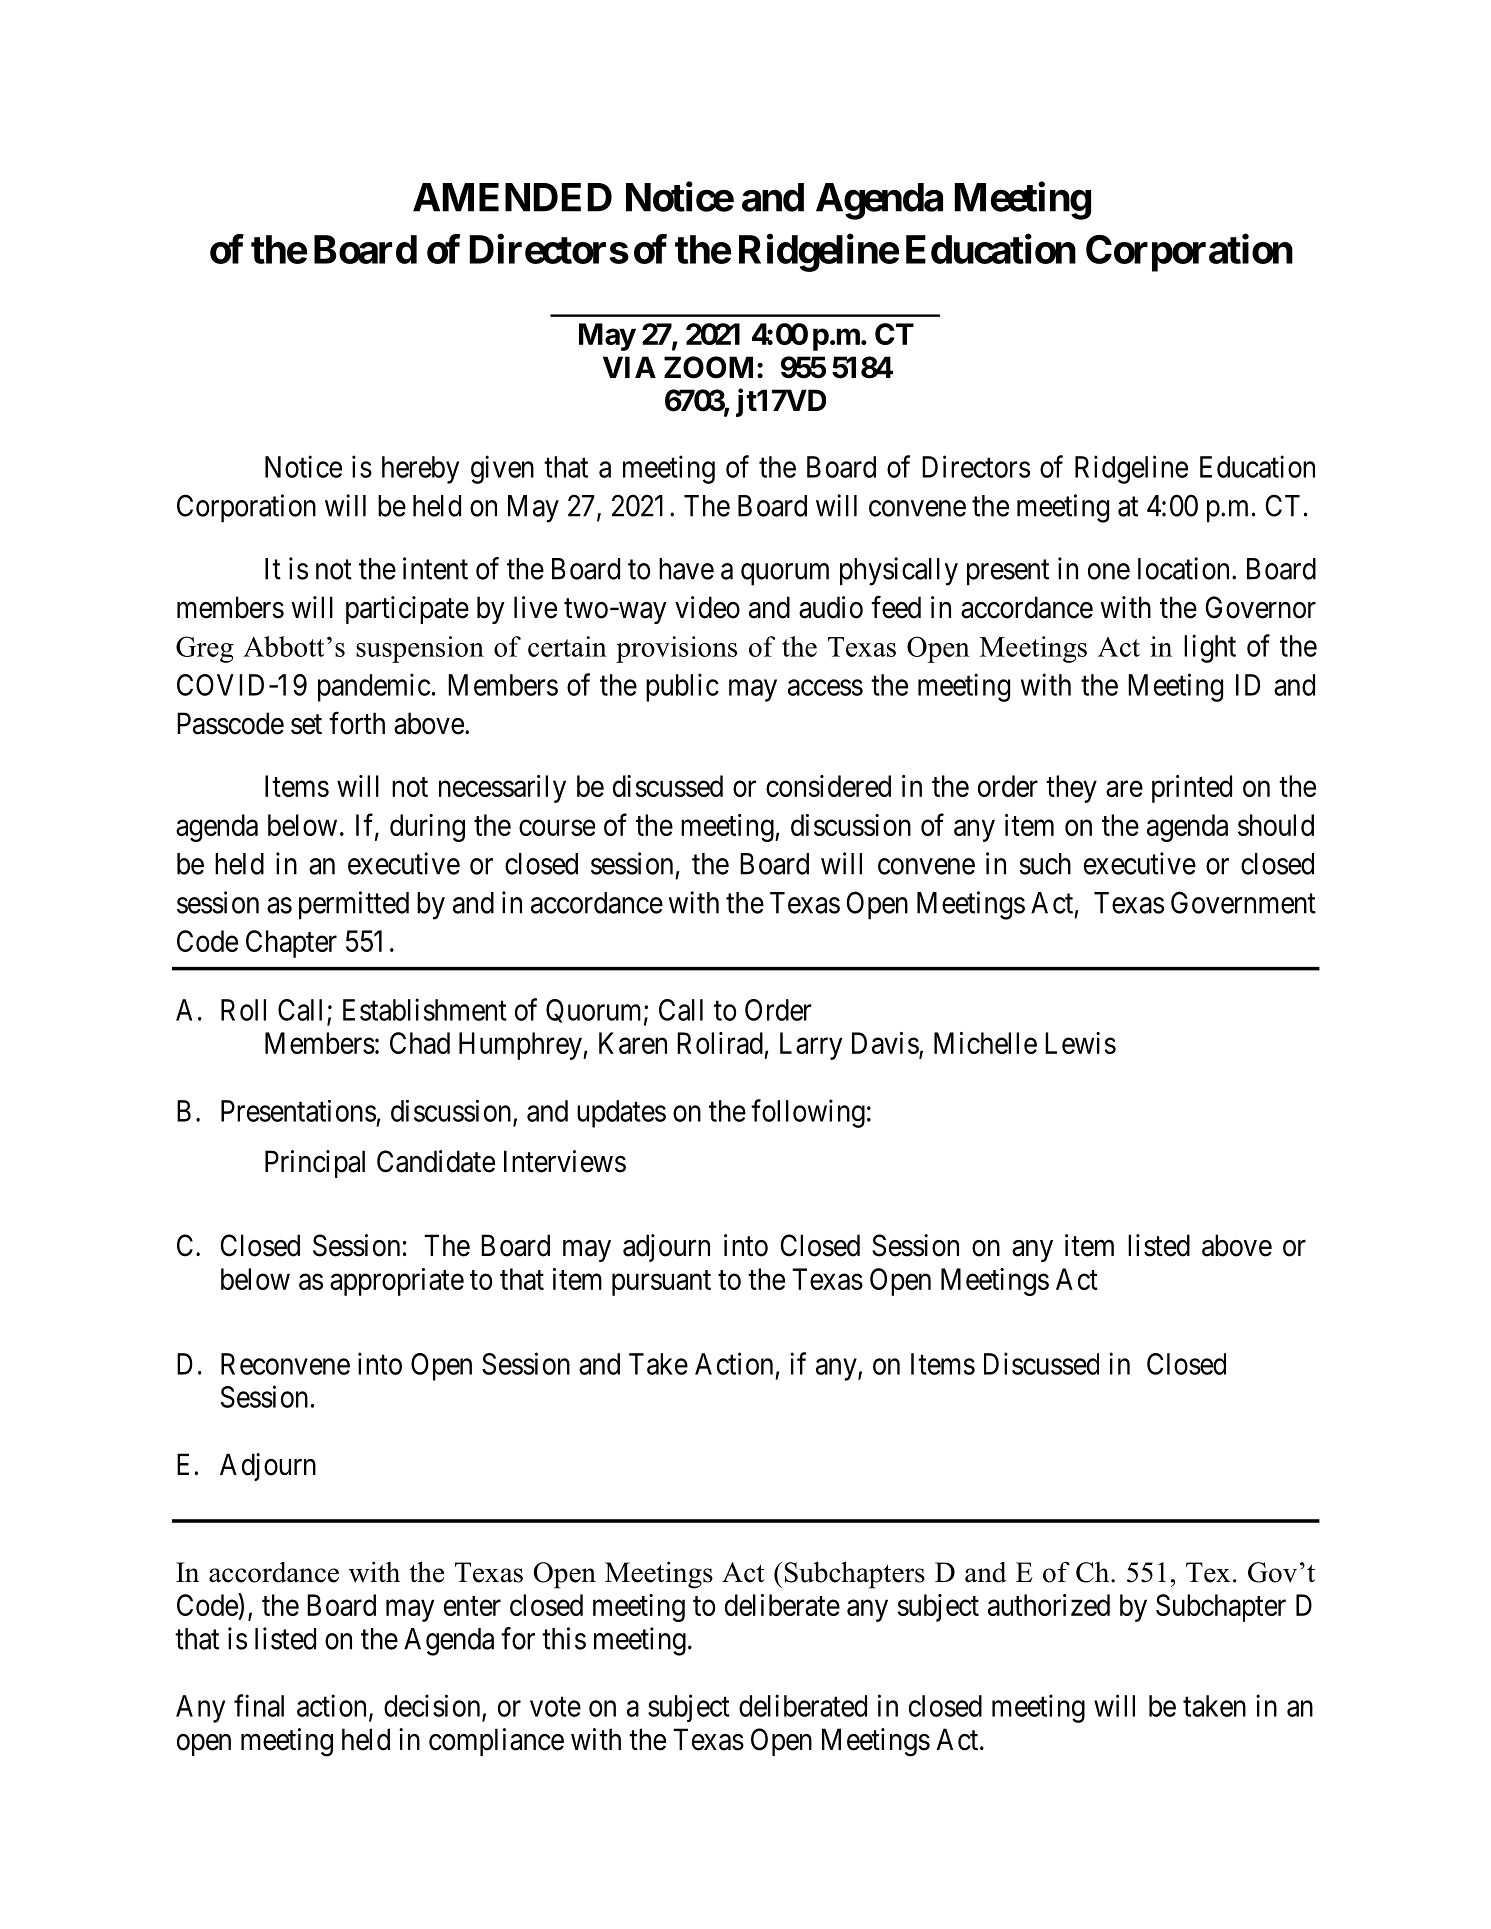 This screenshot has height=1929, width=1491. Describe the element at coordinates (512, 197) in the screenshot. I see `AMENDED` at that location.
